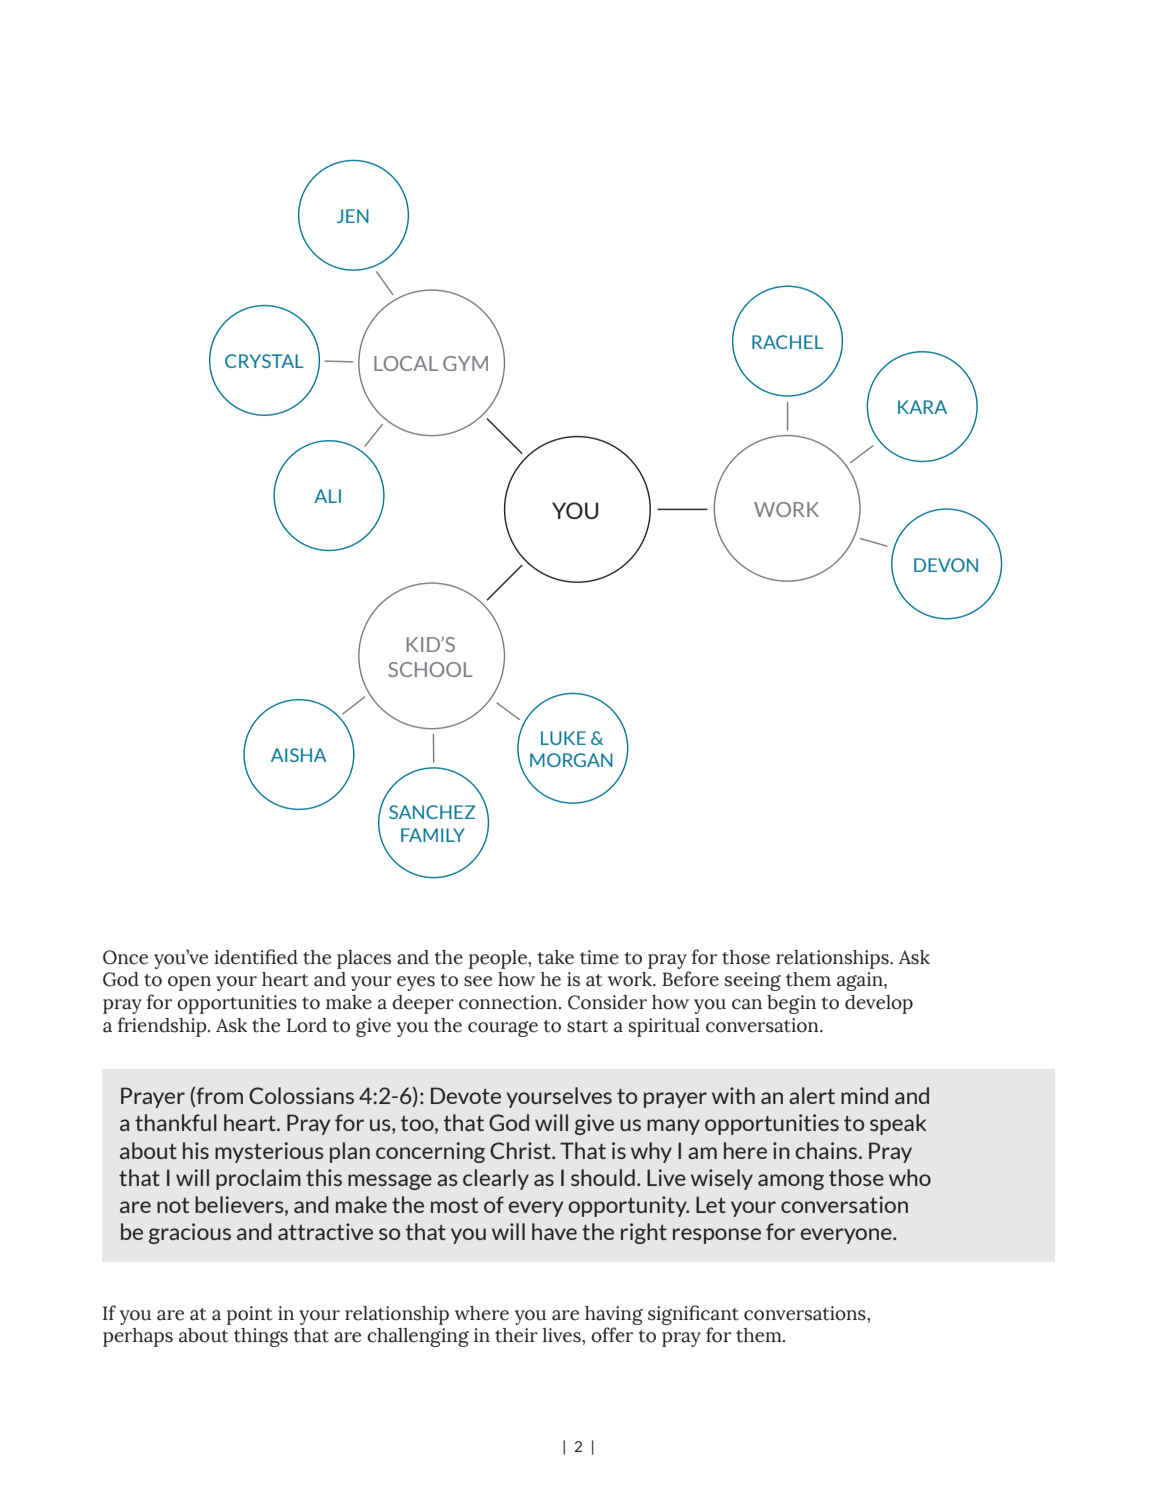 The image size is (1157, 1497). I want to click on RACHEL, so click(787, 342).
